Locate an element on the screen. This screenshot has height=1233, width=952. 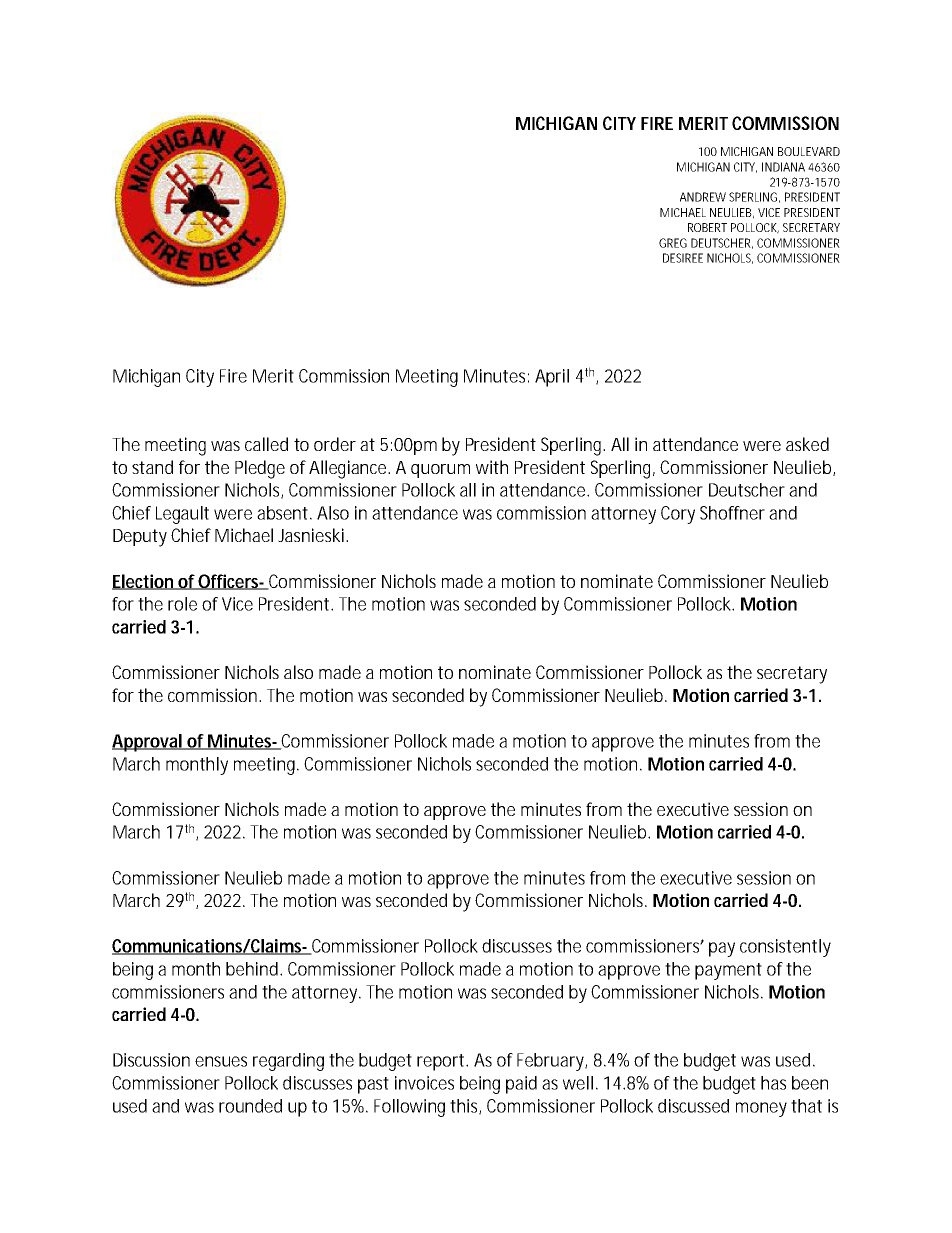
ANDREW is located at coordinates (703, 197).
